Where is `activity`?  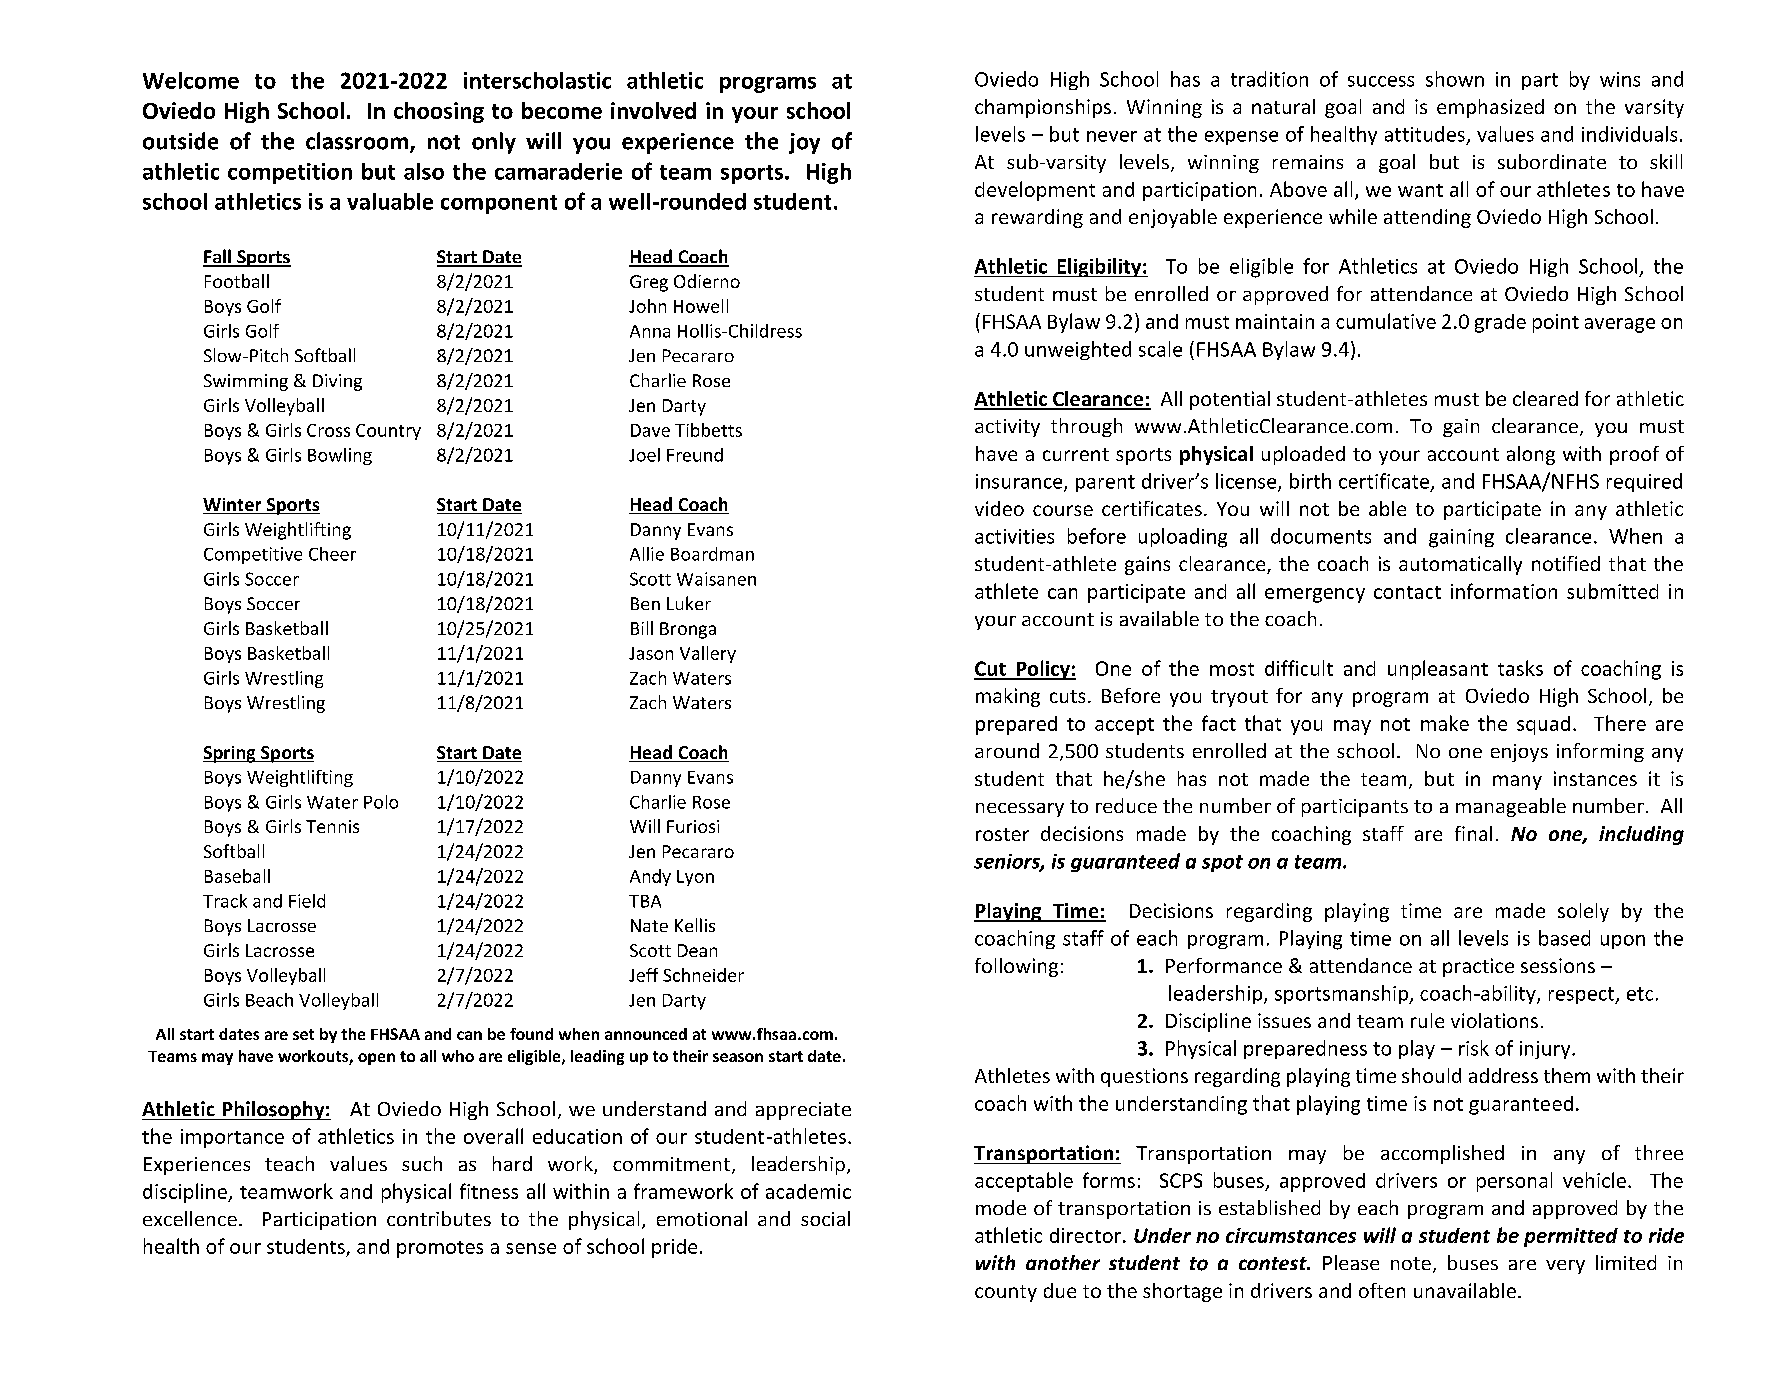
activity is located at coordinates (1007, 428).
